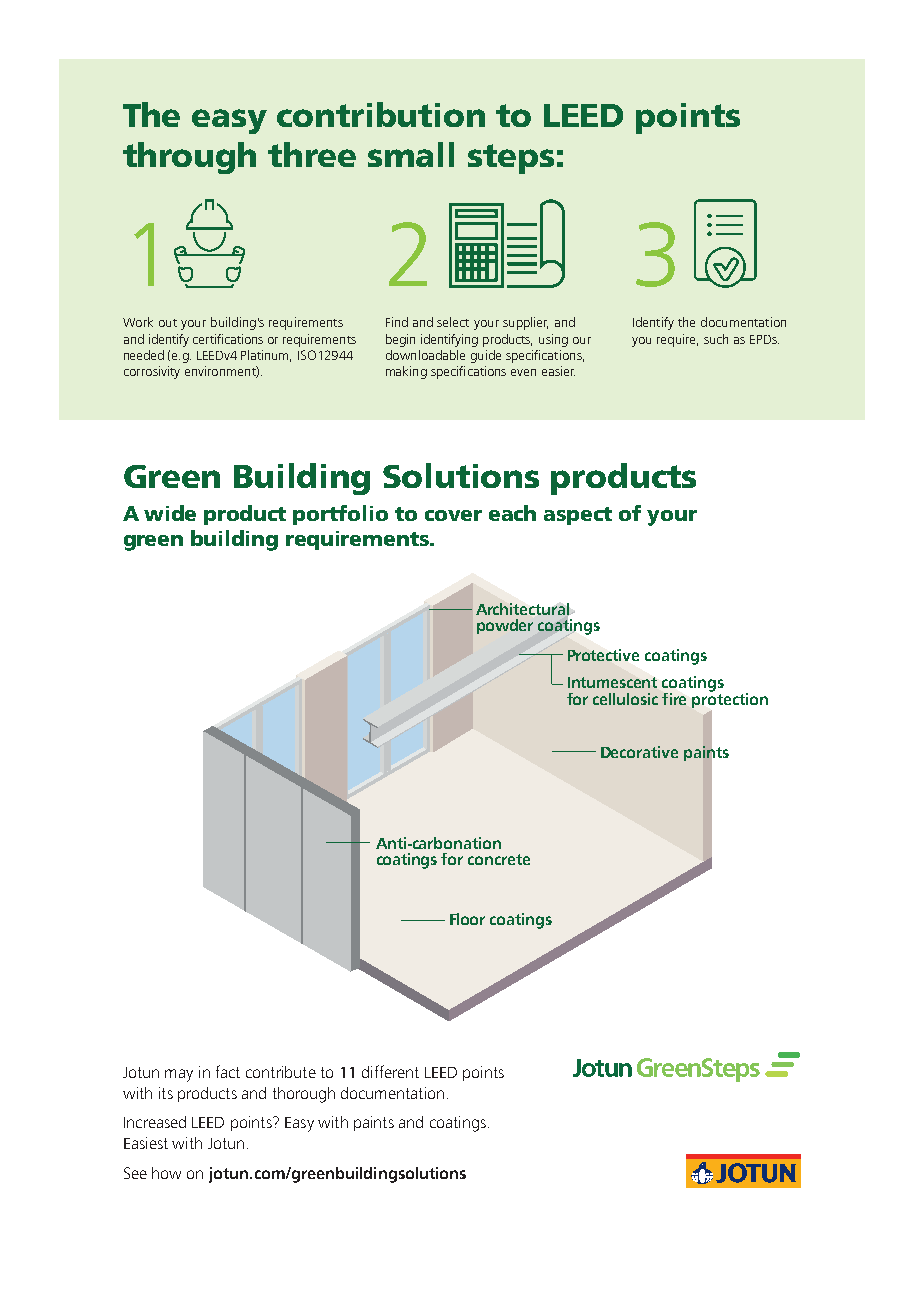  I want to click on certifications, so click(228, 339).
